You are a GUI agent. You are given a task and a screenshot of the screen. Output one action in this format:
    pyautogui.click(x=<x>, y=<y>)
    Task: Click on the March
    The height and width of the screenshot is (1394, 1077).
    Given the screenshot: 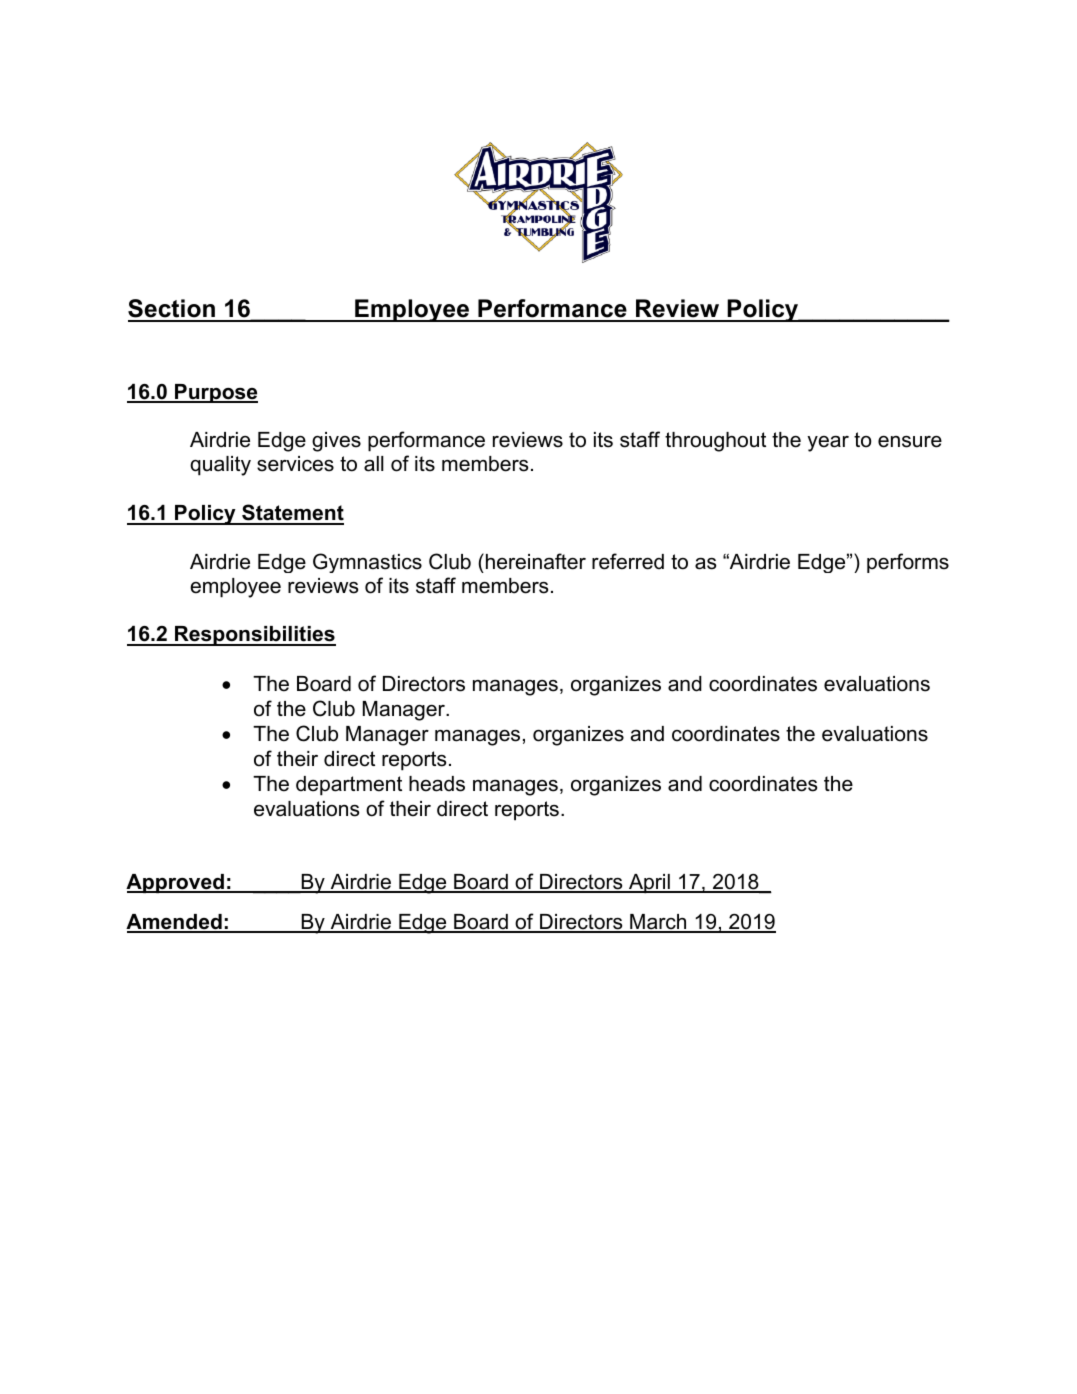 What is the action you would take?
    pyautogui.click(x=658, y=923)
